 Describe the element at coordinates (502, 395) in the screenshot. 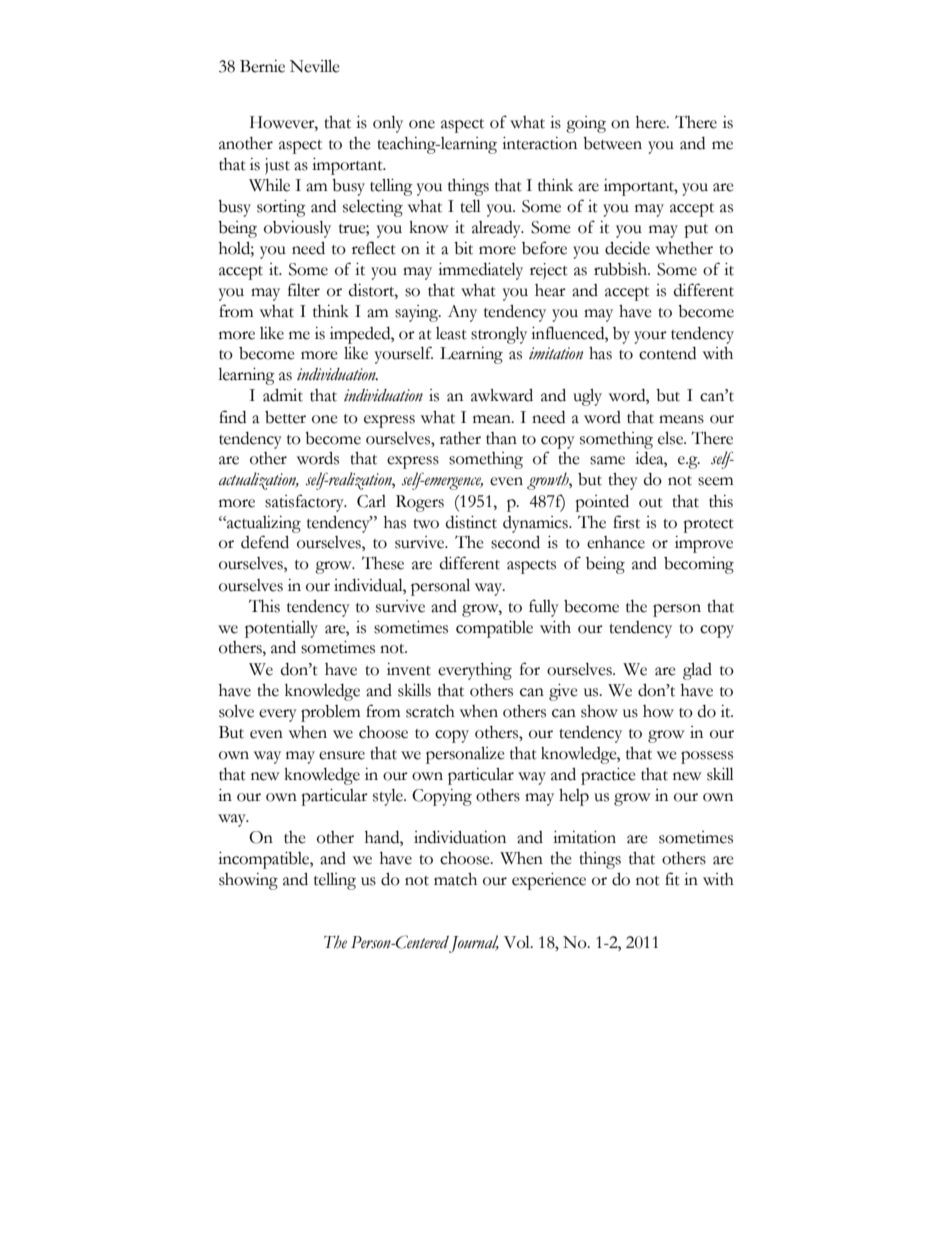

I see `awkward` at that location.
